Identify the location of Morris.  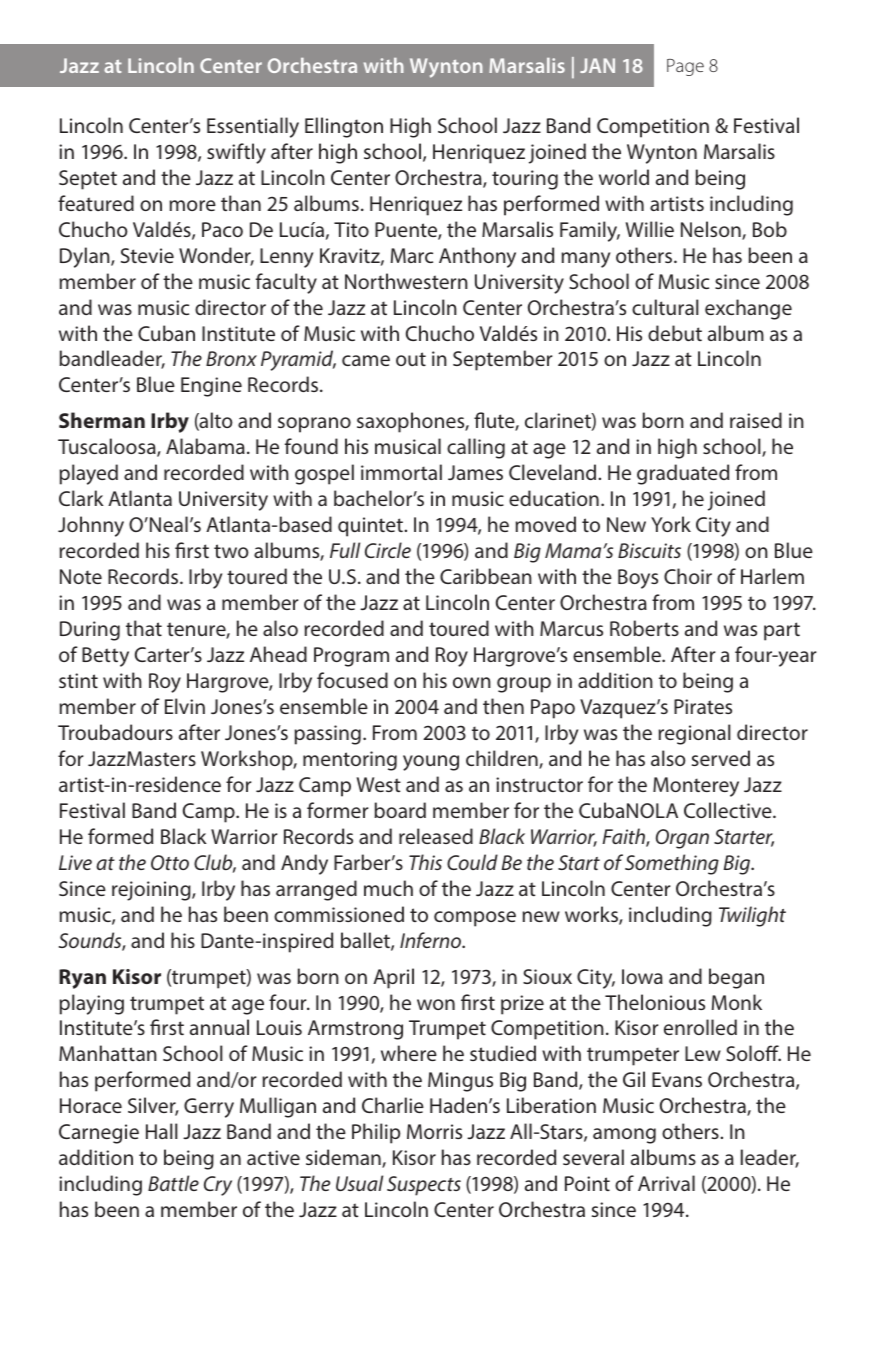
(434, 1131).
